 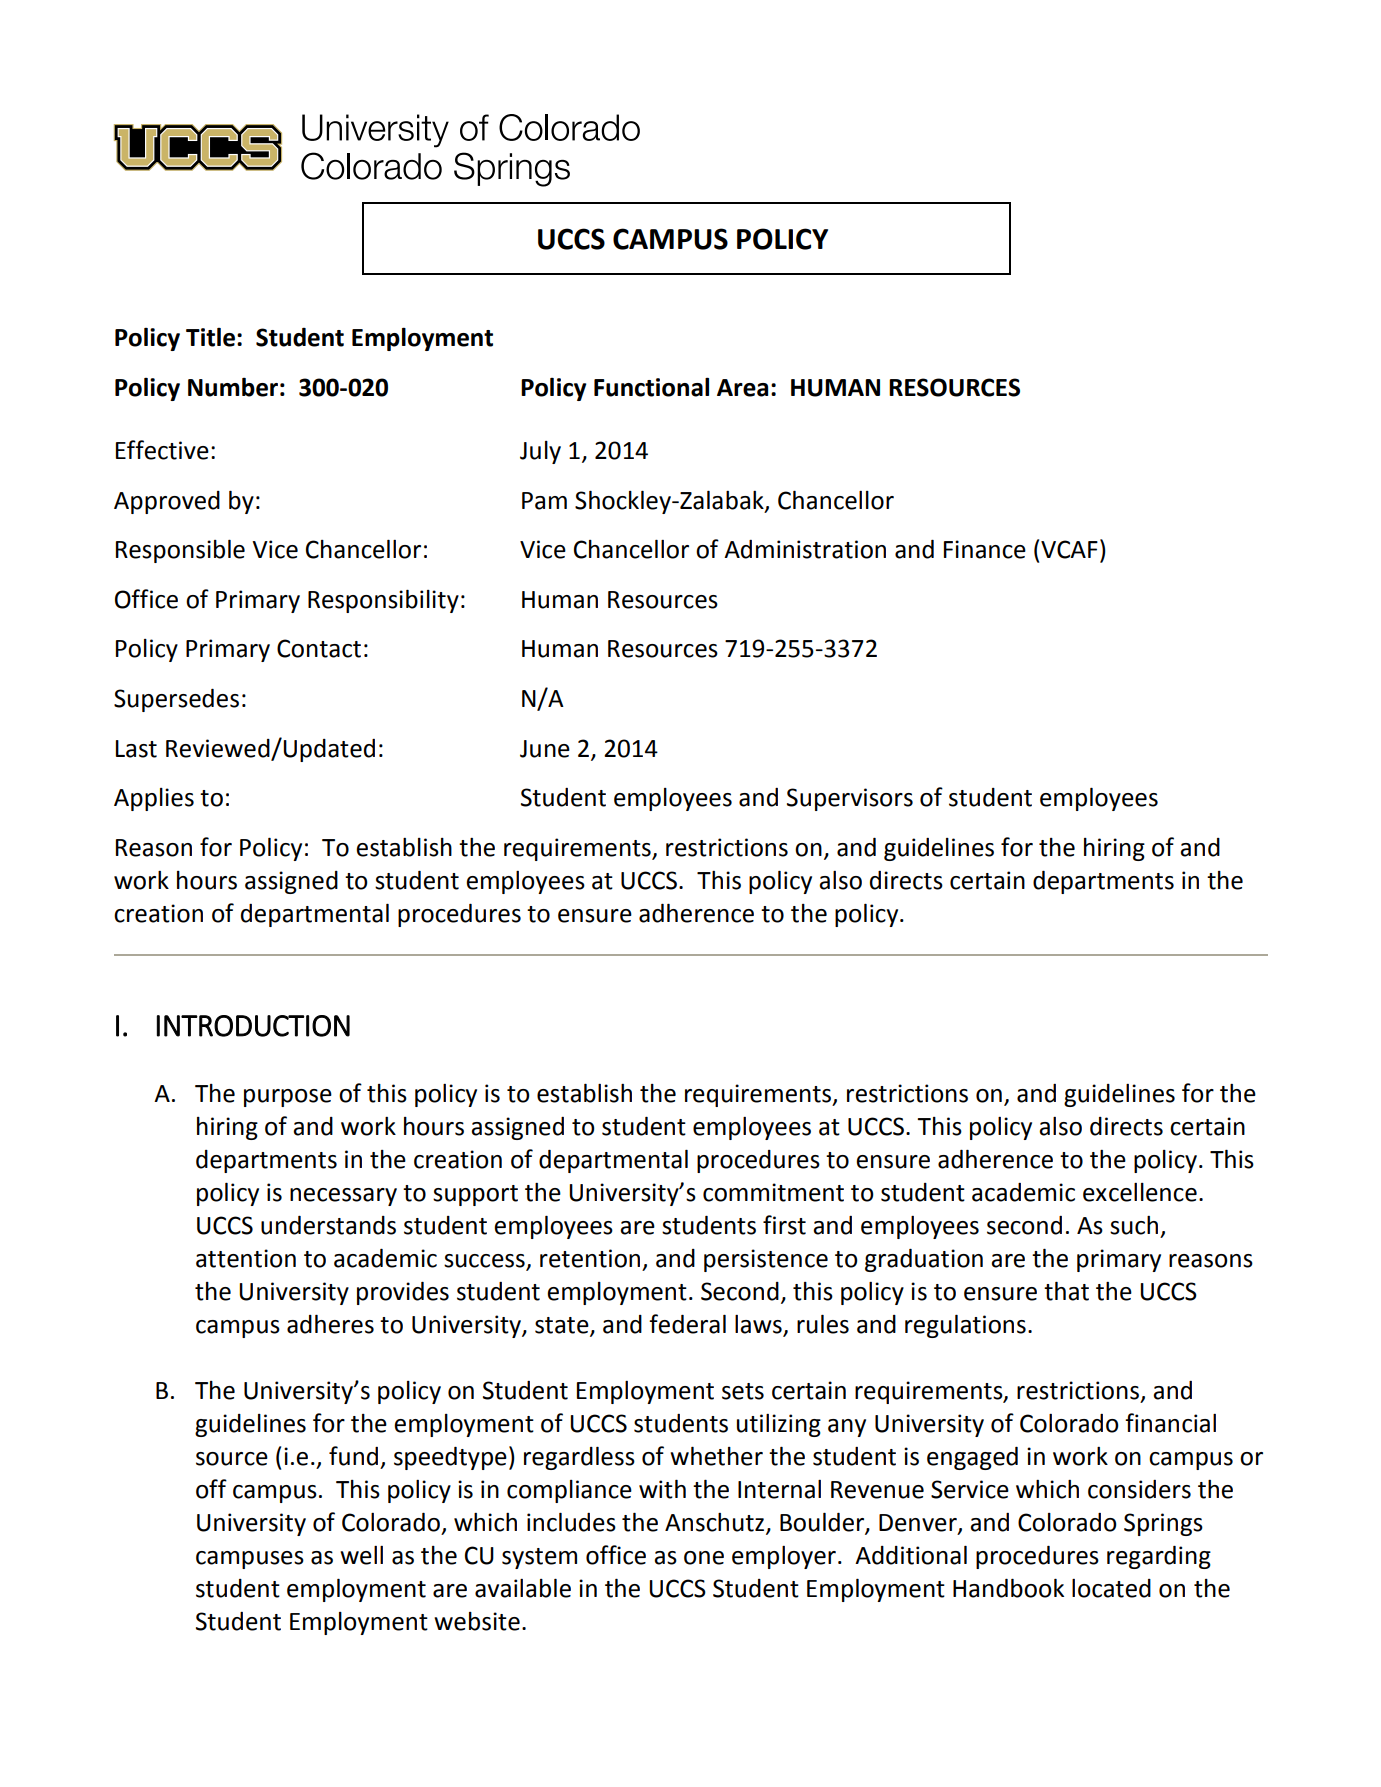 What do you see at coordinates (1134, 1225) in the document?
I see `such` at bounding box center [1134, 1225].
